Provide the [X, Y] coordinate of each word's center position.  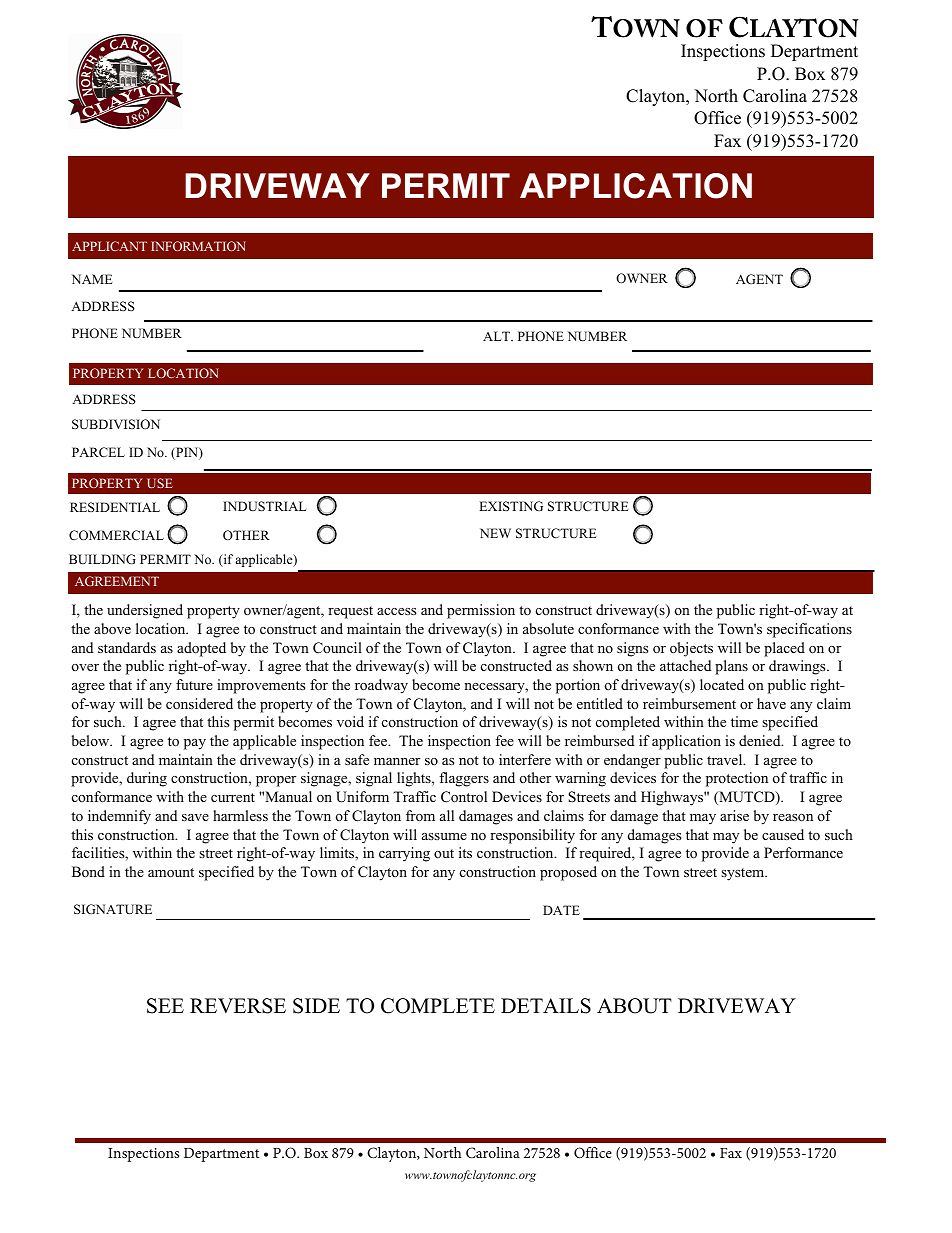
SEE [165, 1006]
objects [691, 649]
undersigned [145, 611]
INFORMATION [198, 246]
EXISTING [511, 506]
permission [481, 611]
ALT [498, 336]
